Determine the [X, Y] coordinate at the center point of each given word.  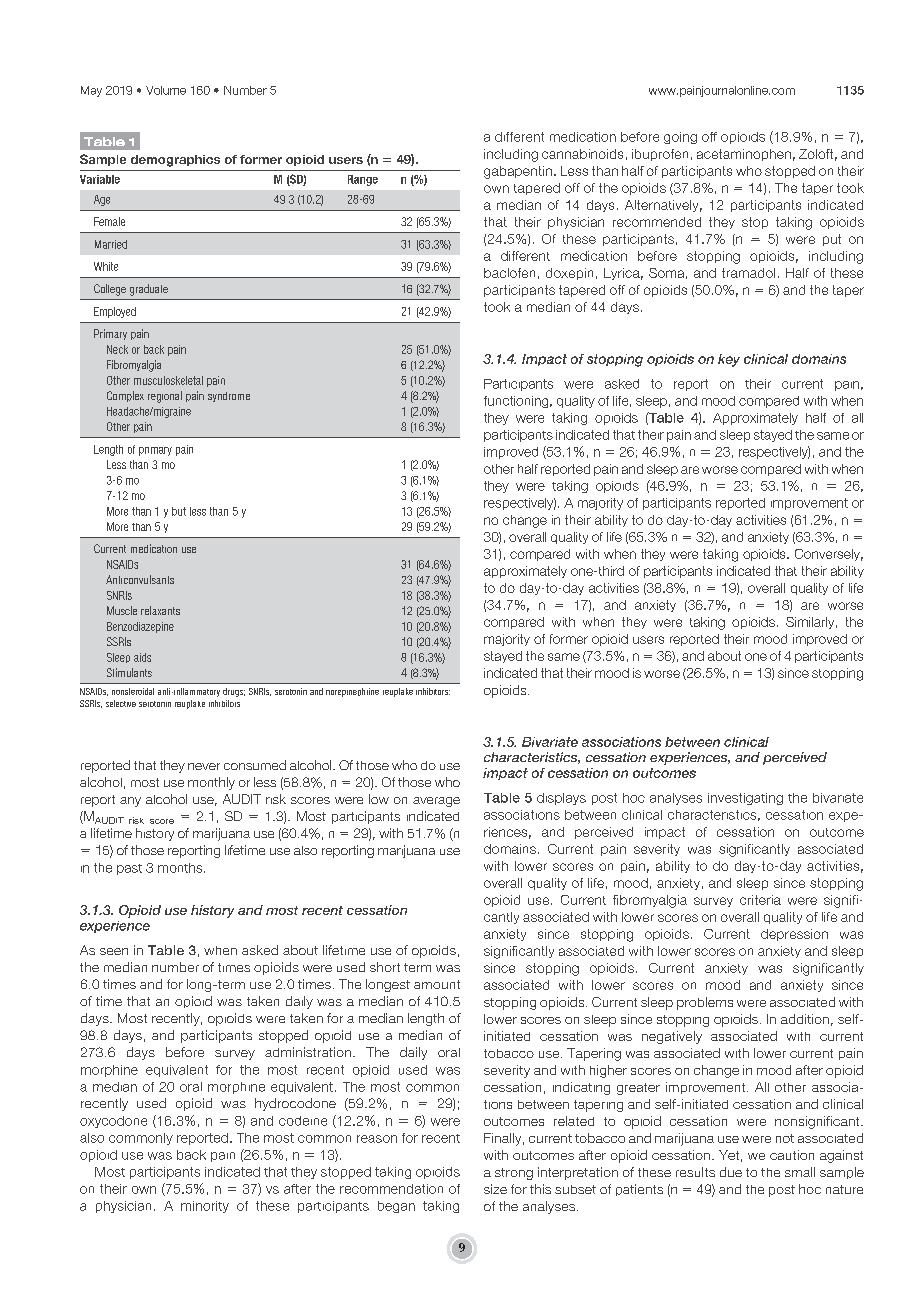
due [731, 1172]
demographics [175, 161]
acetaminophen [744, 155]
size [495, 1189]
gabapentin [518, 172]
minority [205, 1207]
